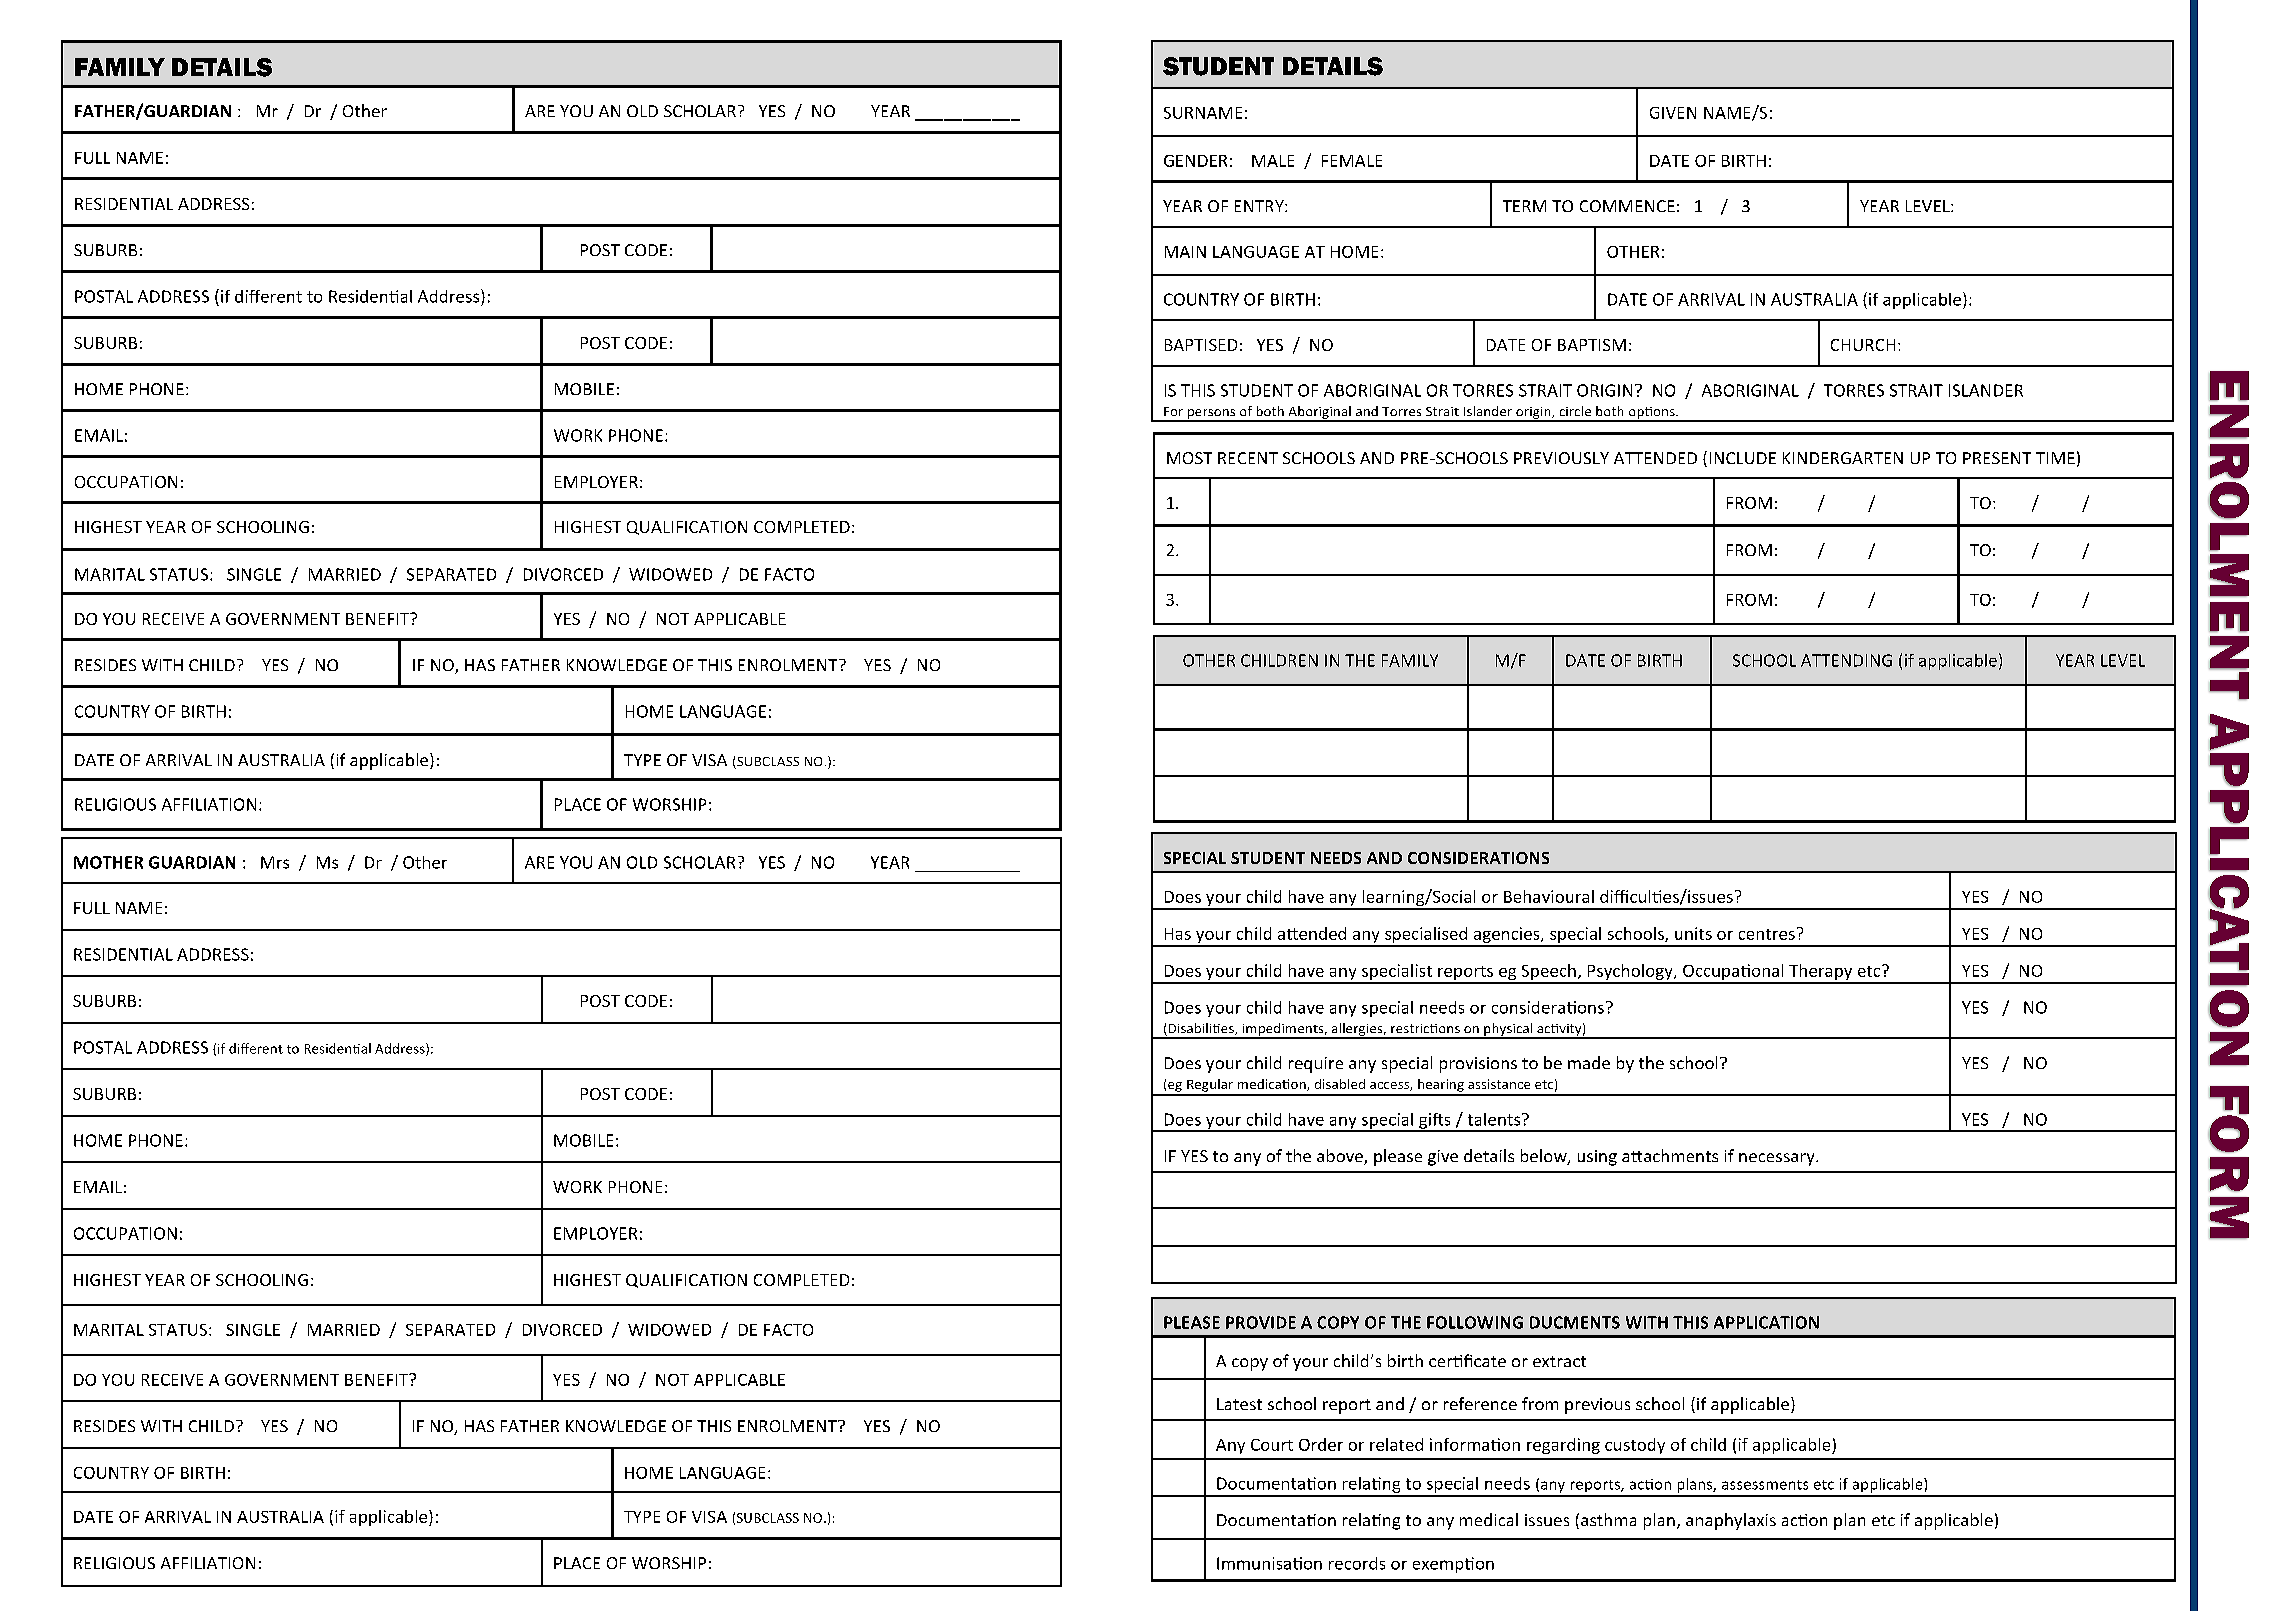 The image size is (2283, 1614). I want to click on records, so click(1357, 1563).
